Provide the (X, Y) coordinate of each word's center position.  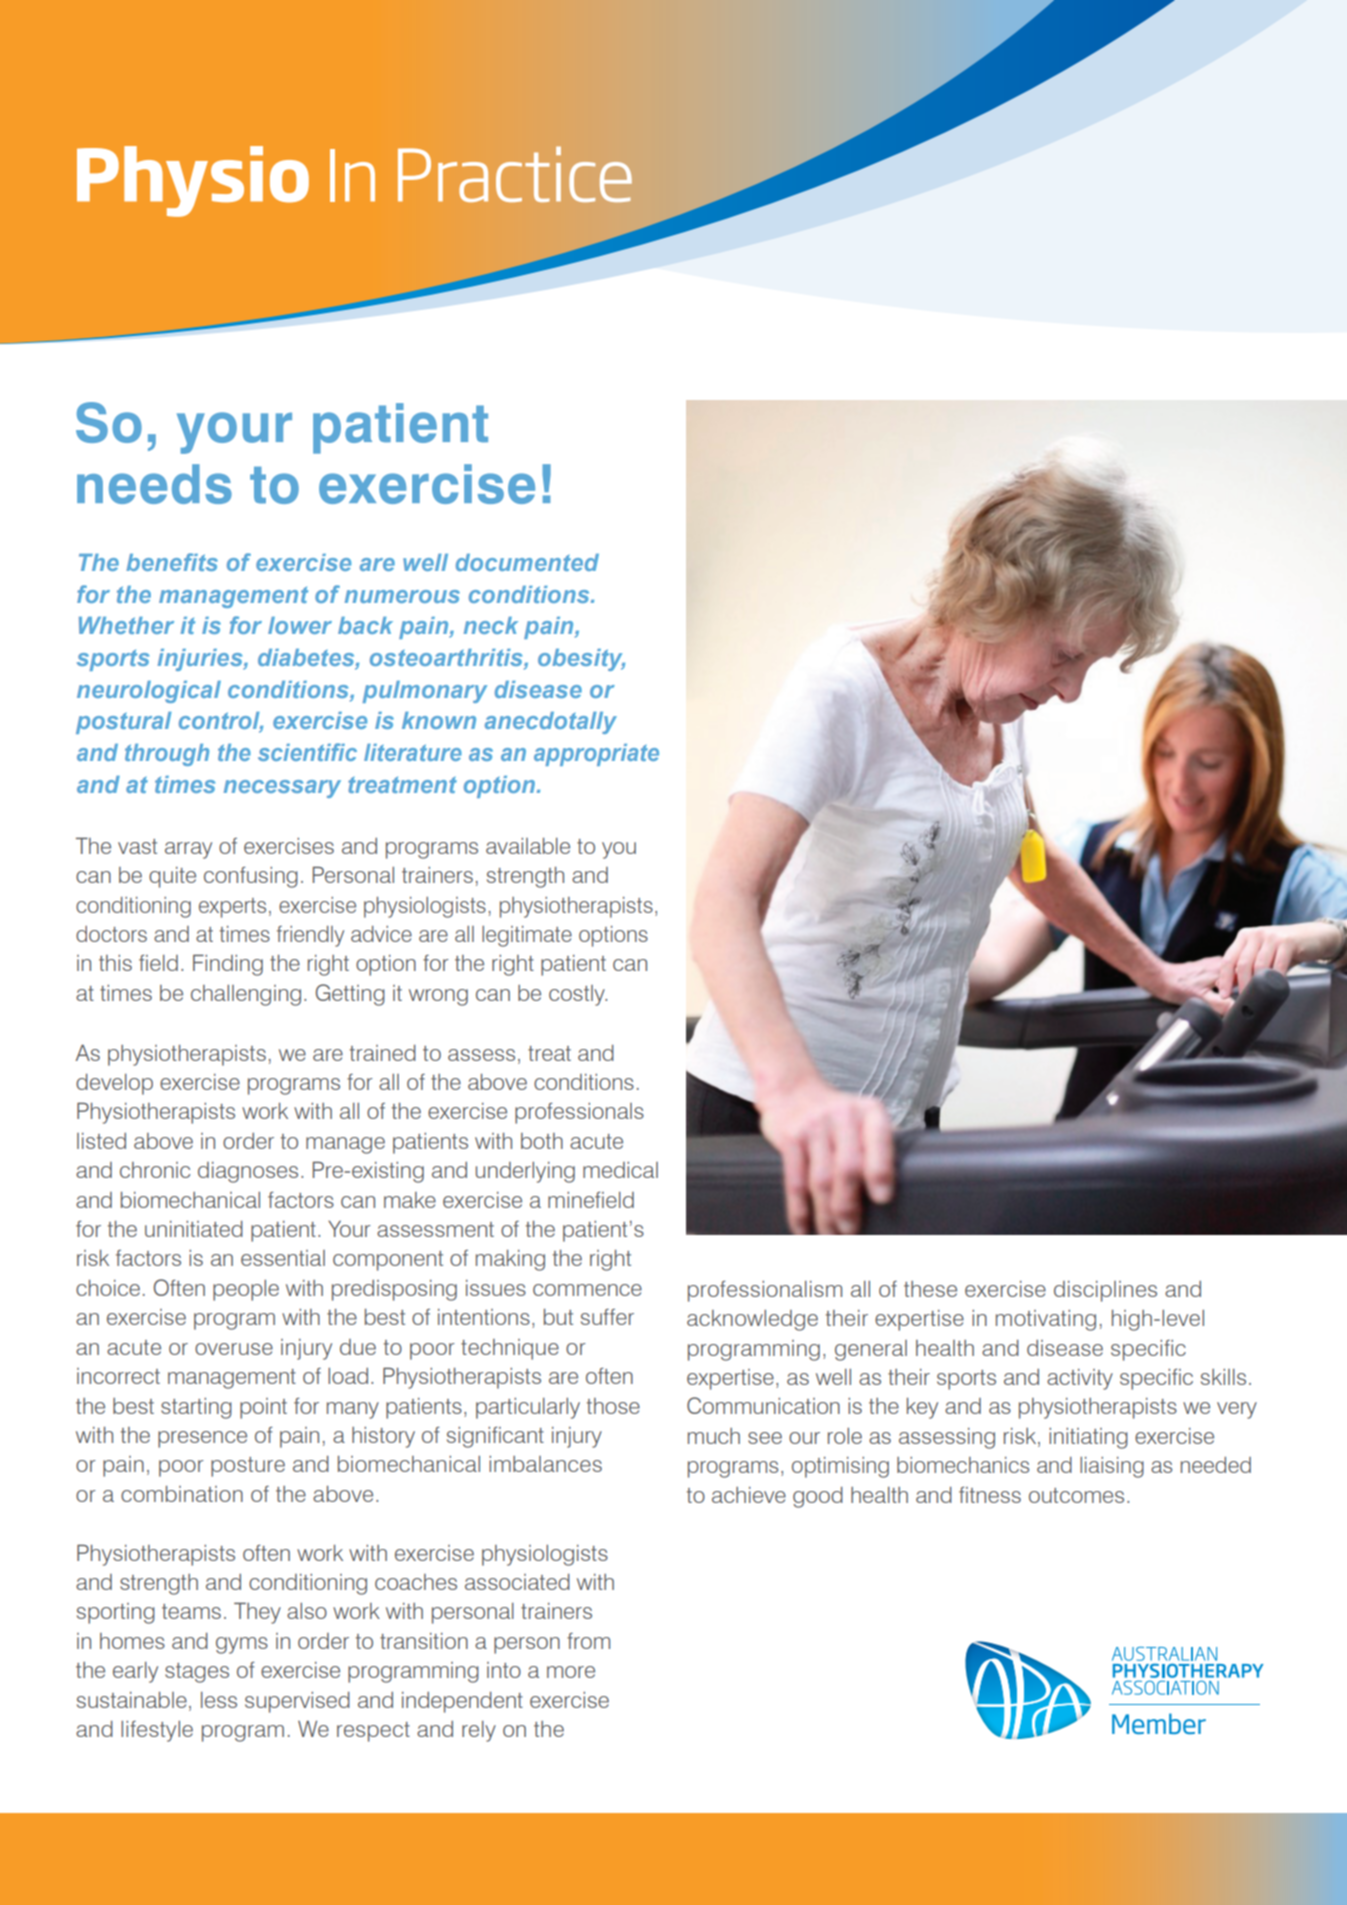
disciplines (1105, 1291)
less (219, 1700)
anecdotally (551, 723)
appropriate (596, 755)
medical (620, 1170)
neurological (149, 692)
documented (527, 562)
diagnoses (248, 1172)
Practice (515, 174)
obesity (581, 660)
